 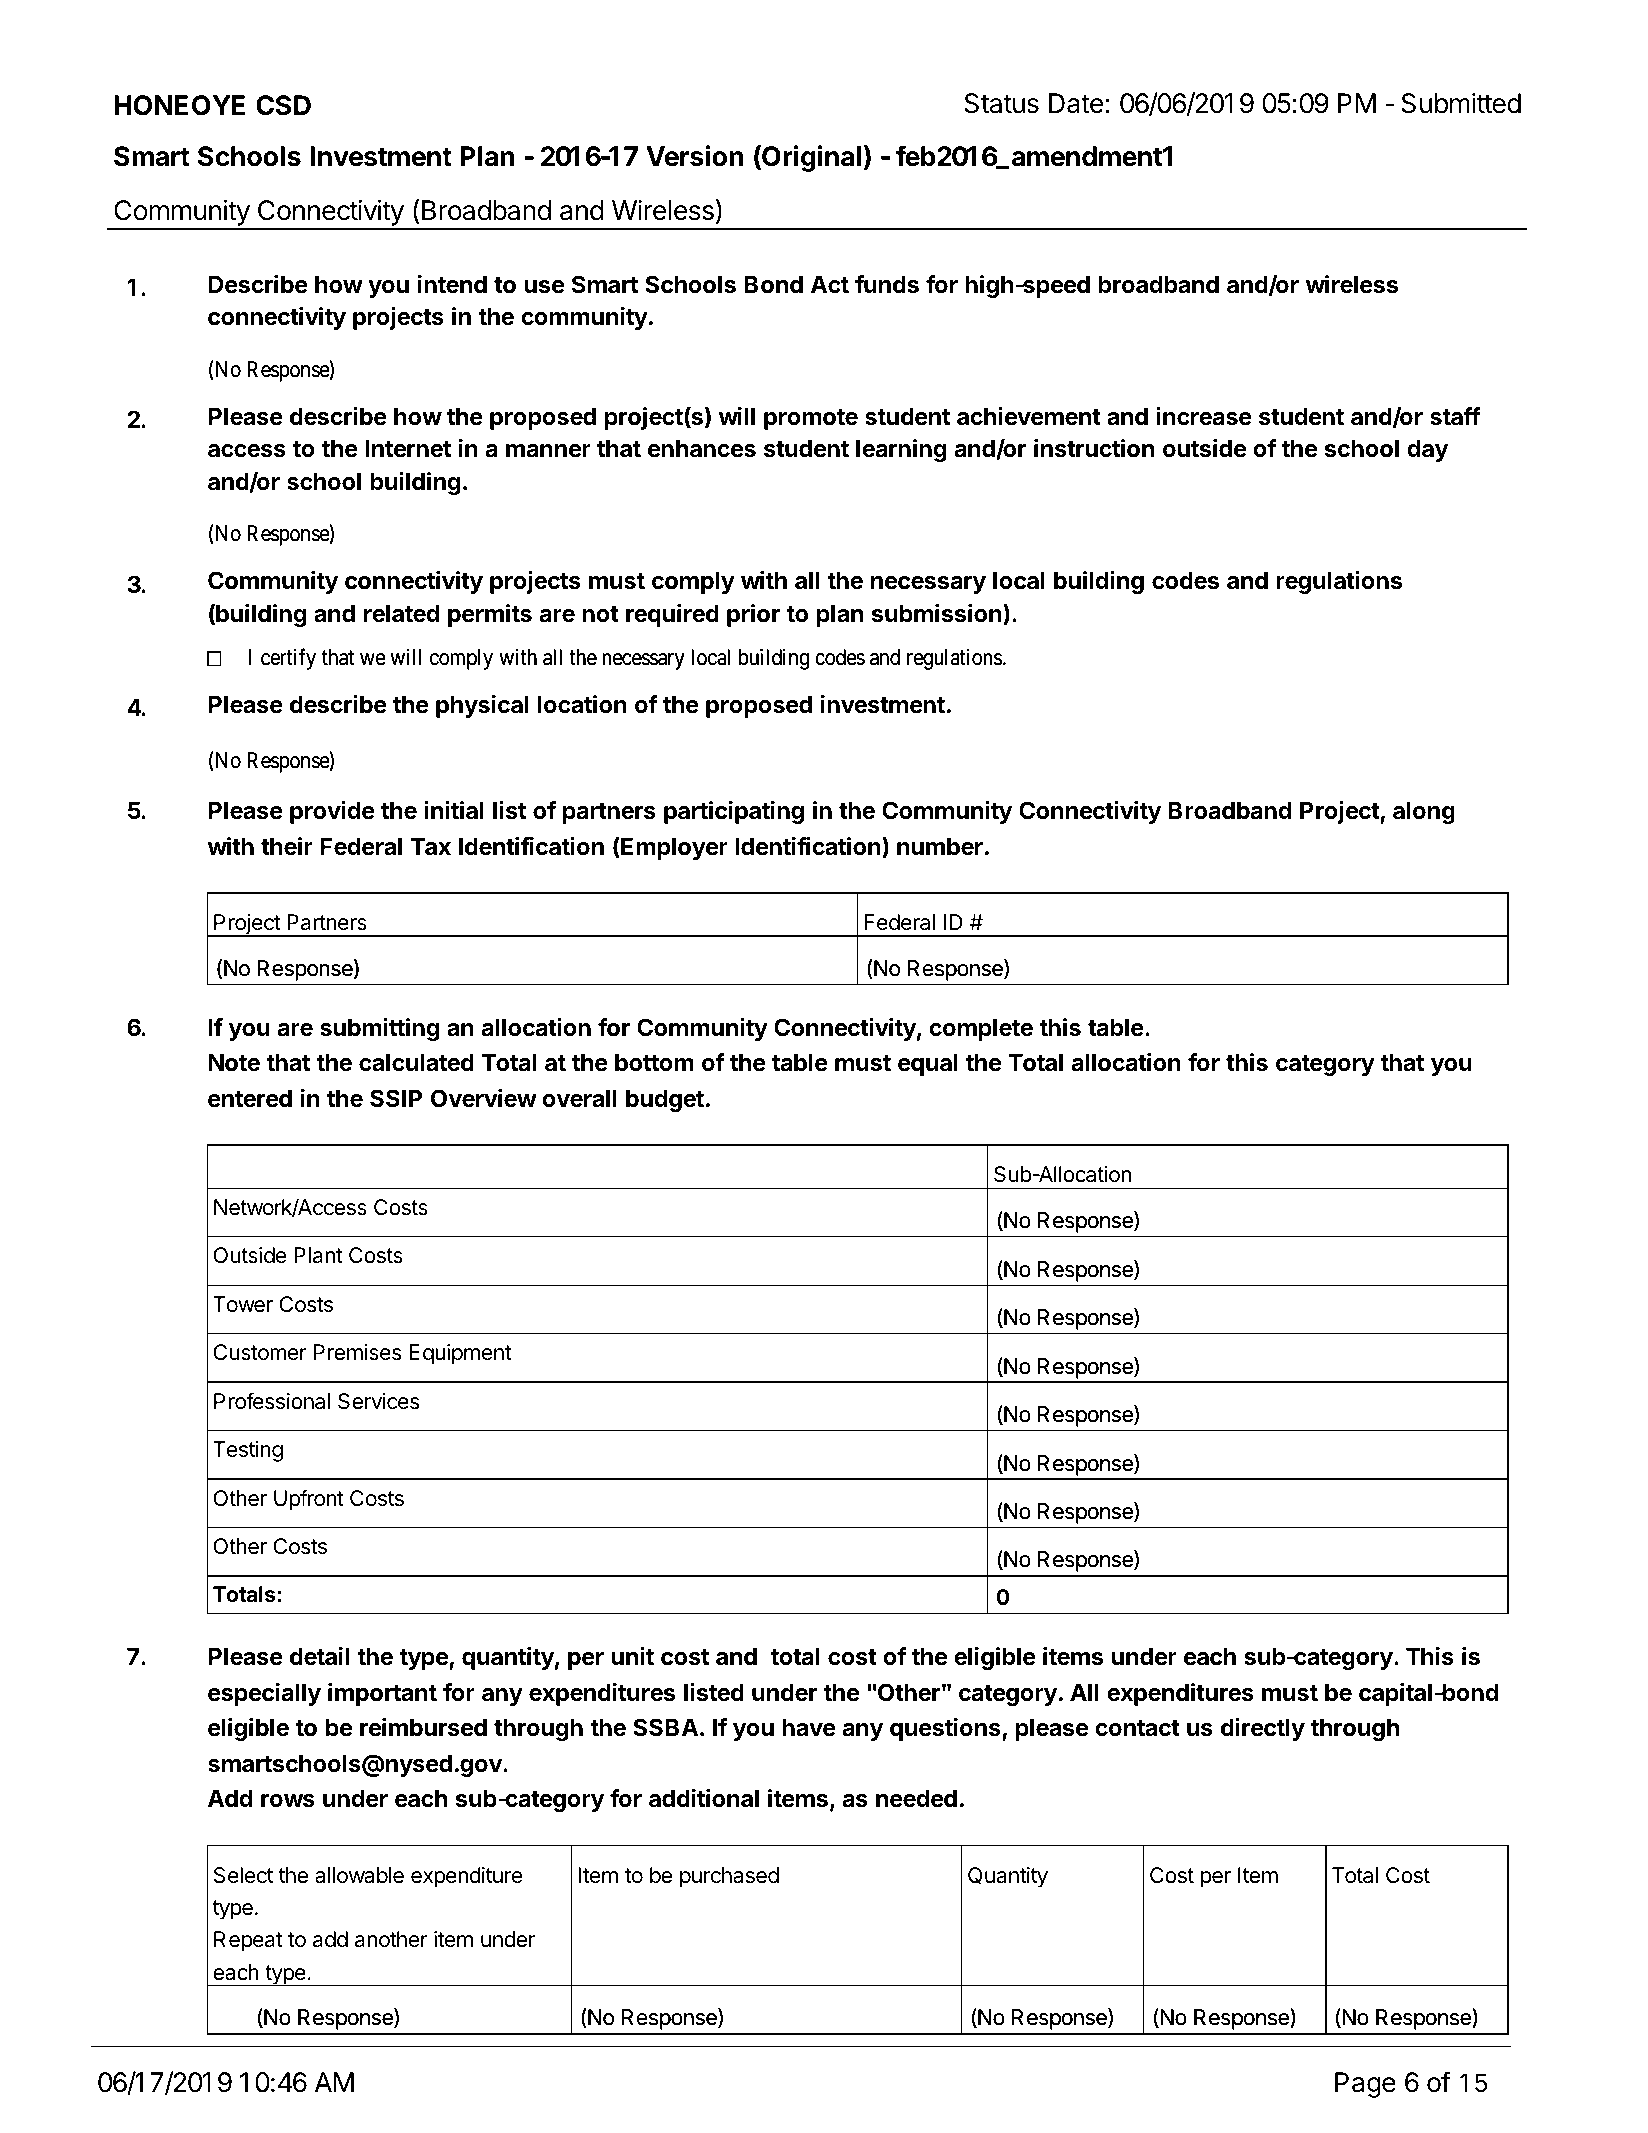 What do you see at coordinates (248, 1941) in the screenshot?
I see `Repeat` at bounding box center [248, 1941].
